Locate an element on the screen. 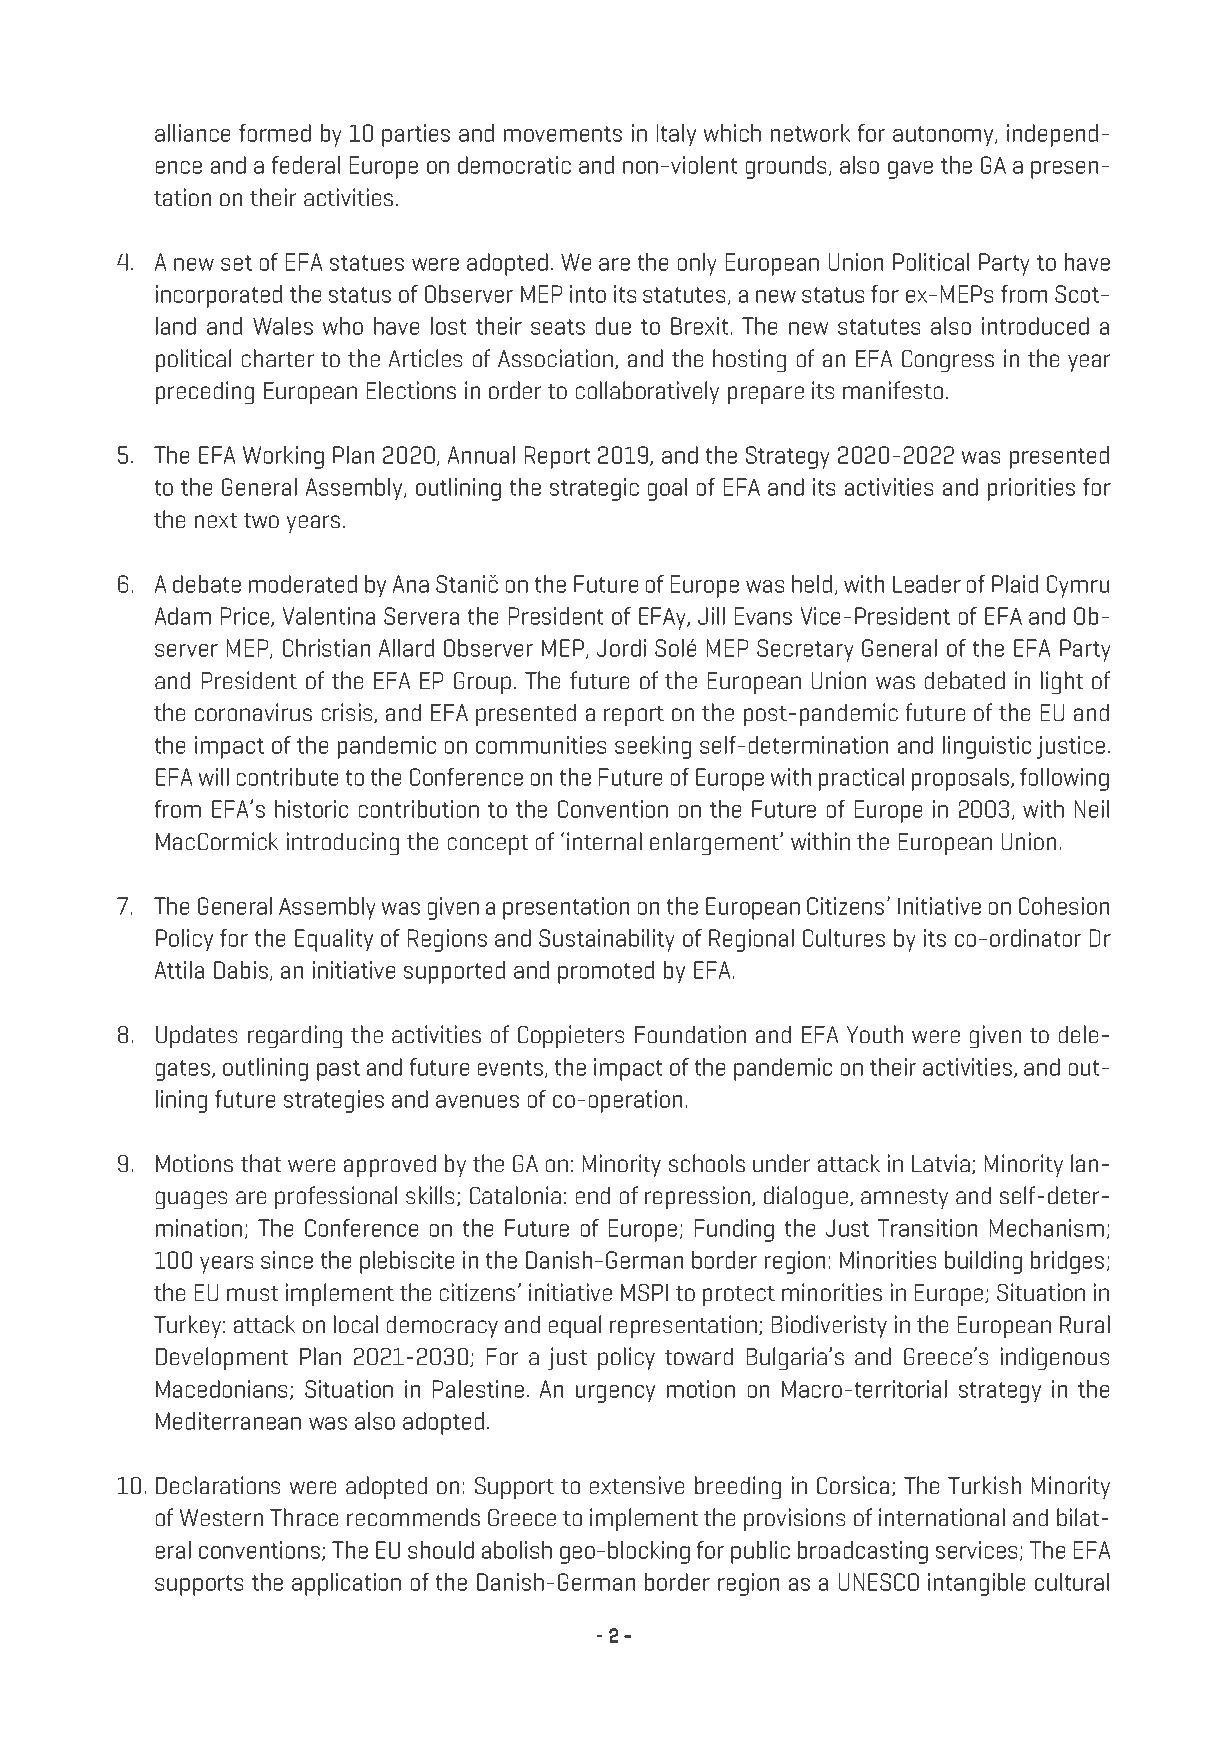 This screenshot has height=1738, width=1228. Plaid is located at coordinates (1015, 584).
